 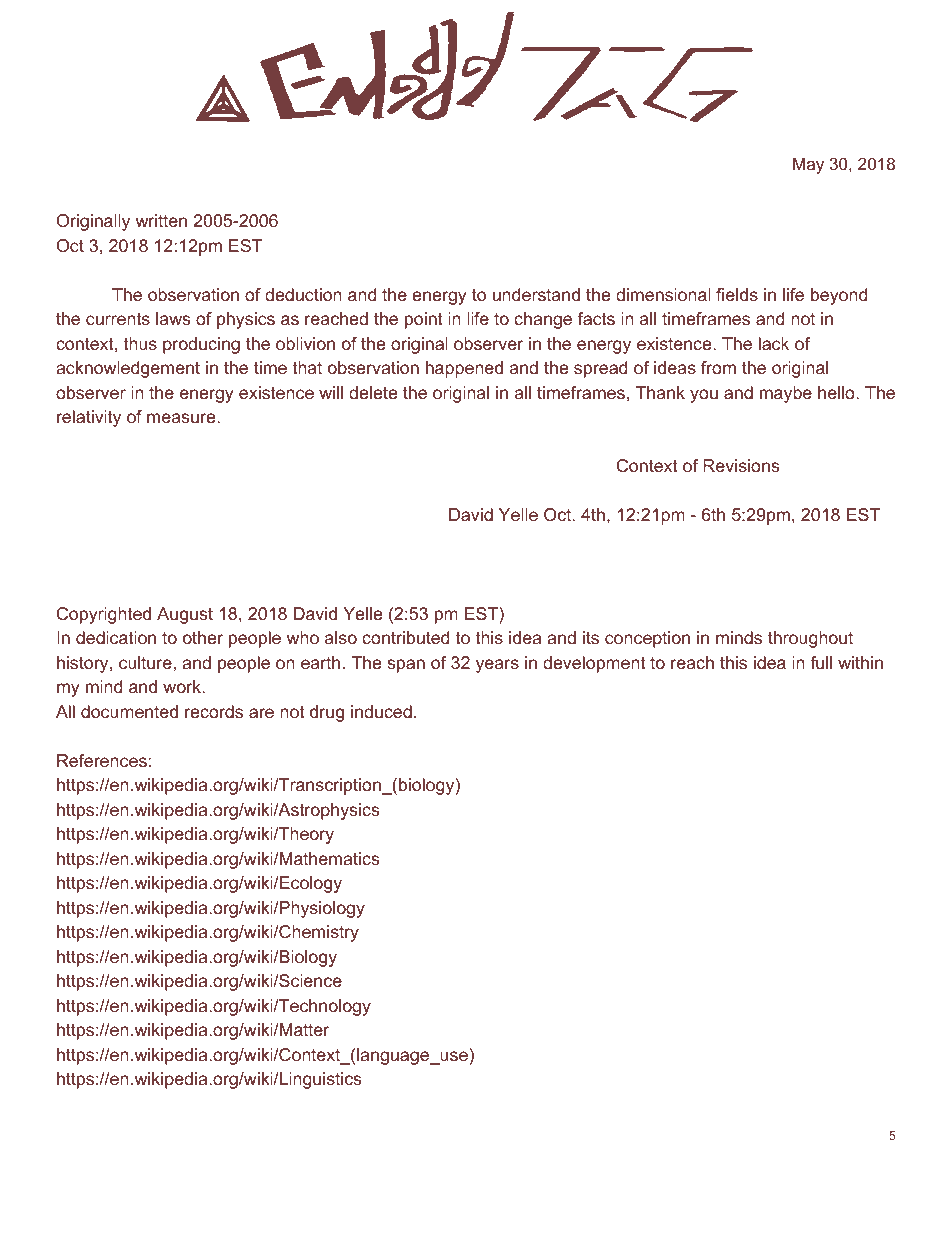 What do you see at coordinates (786, 394) in the image?
I see `maybe` at bounding box center [786, 394].
